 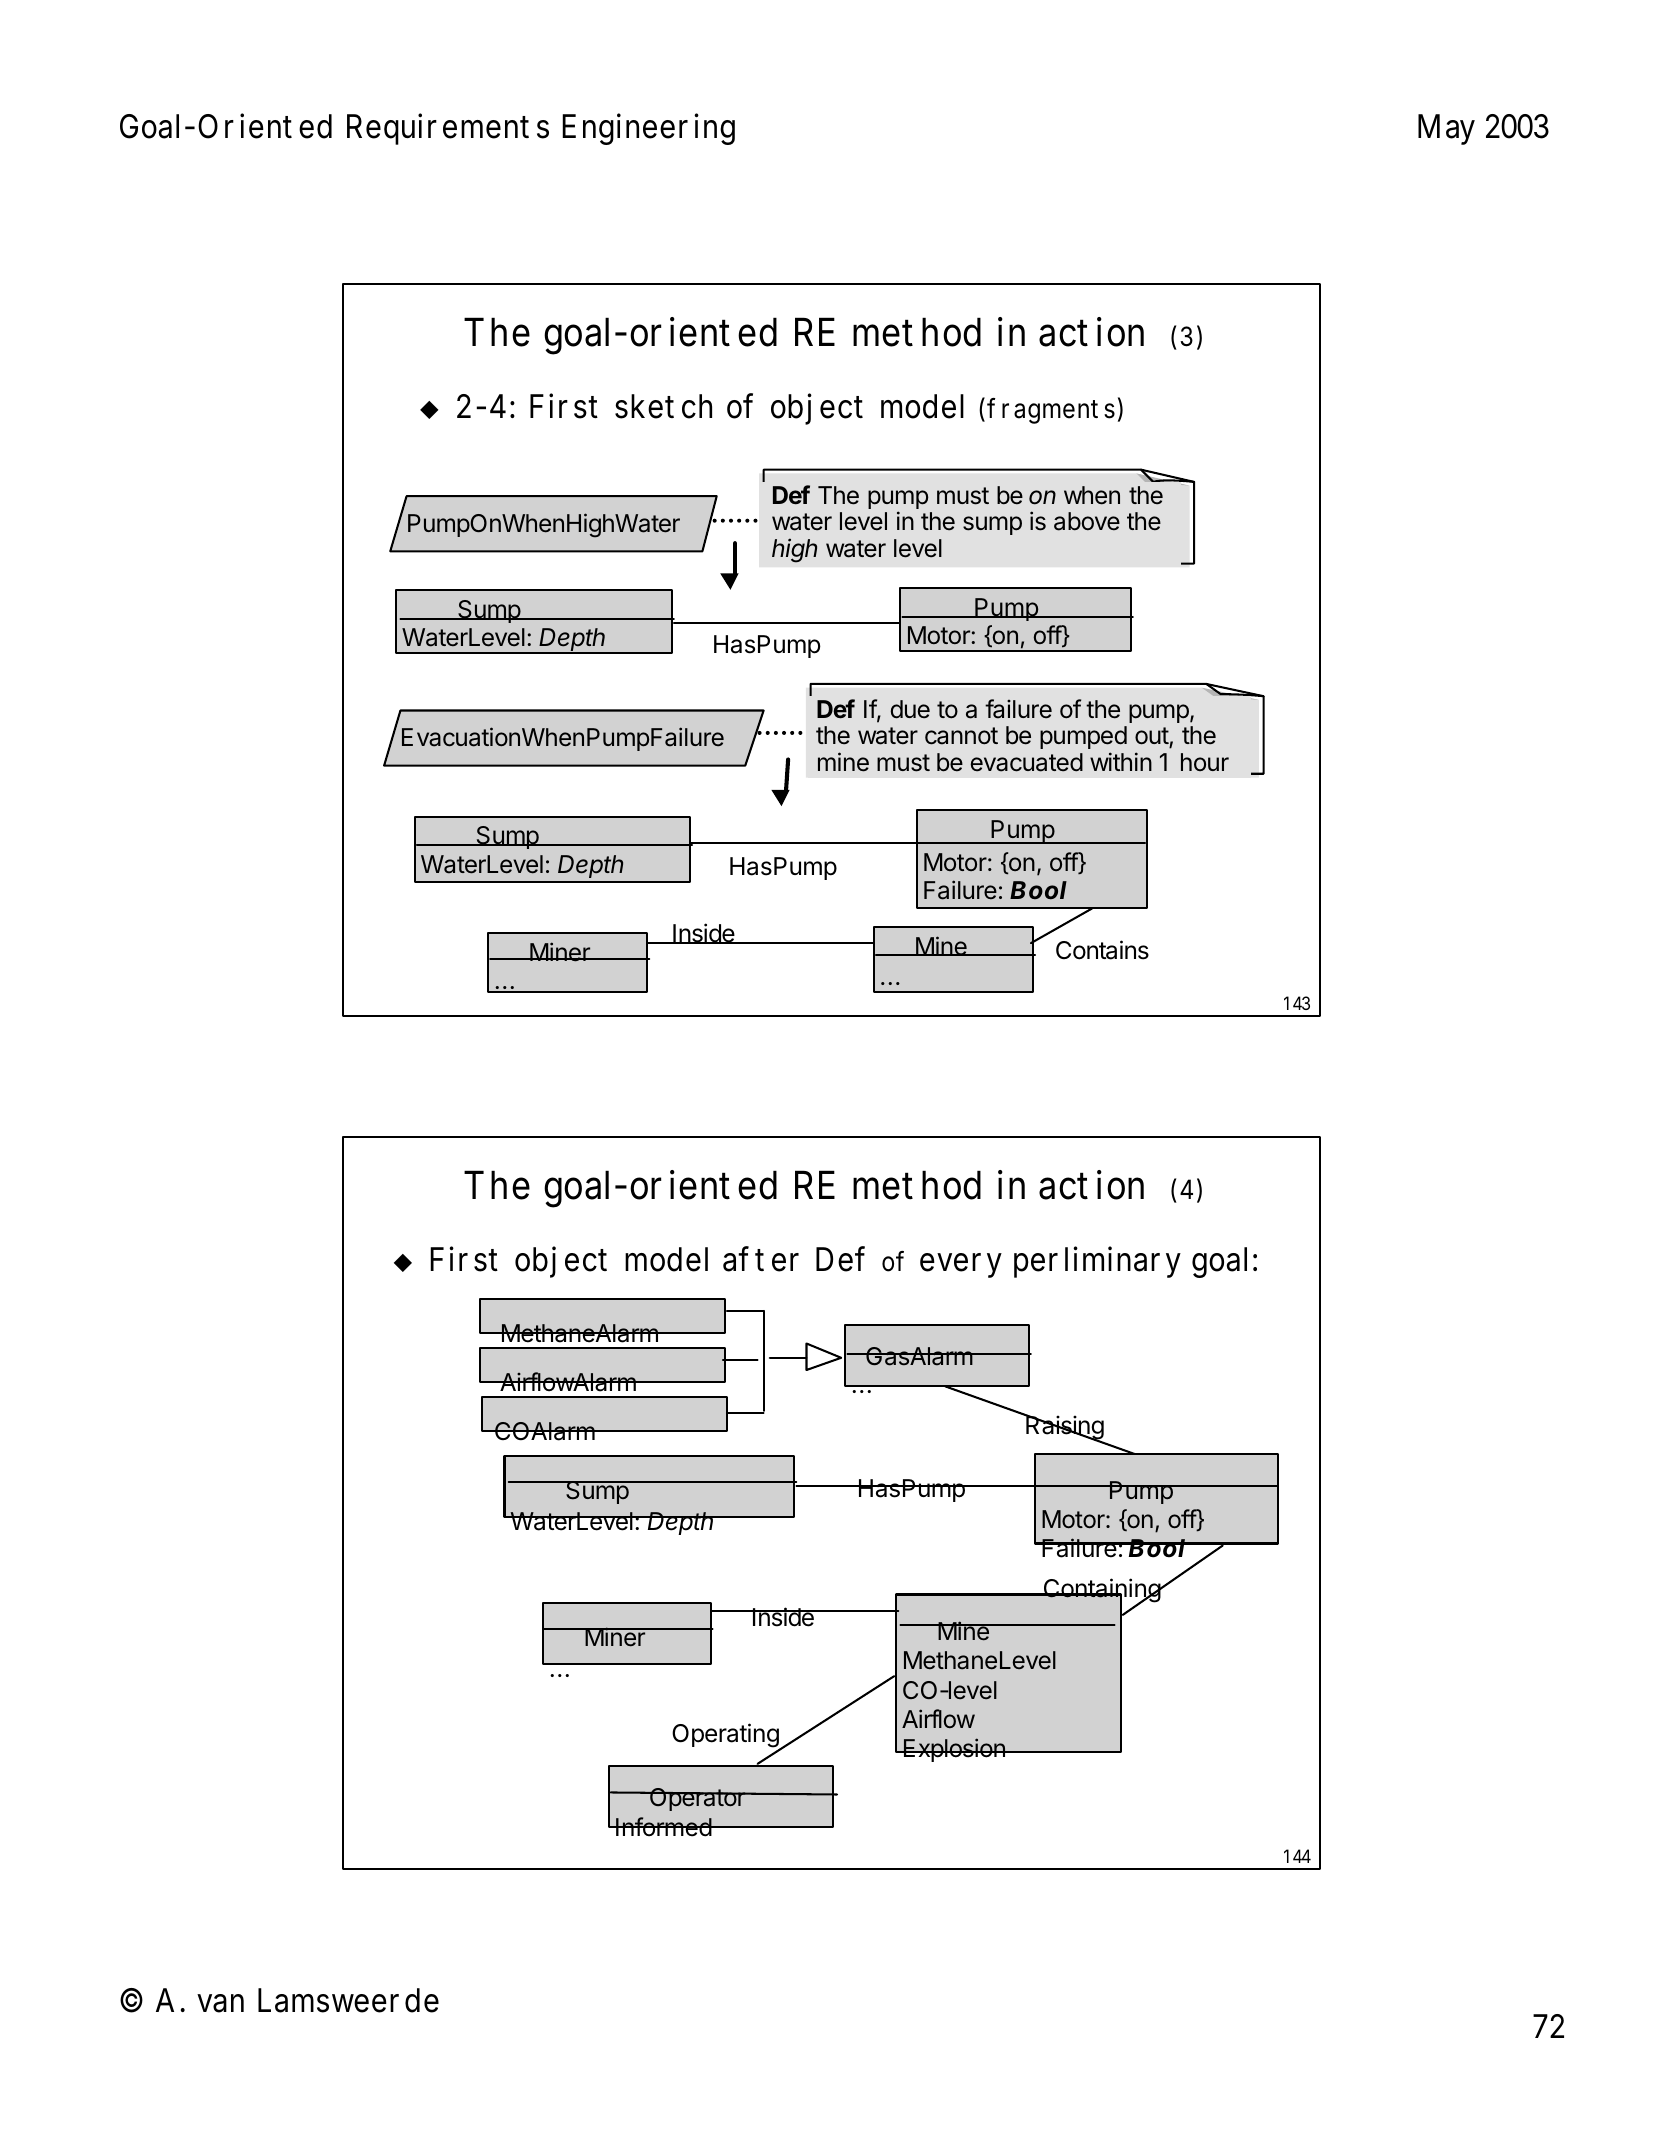 I want to click on Contains, so click(x=1102, y=950).
